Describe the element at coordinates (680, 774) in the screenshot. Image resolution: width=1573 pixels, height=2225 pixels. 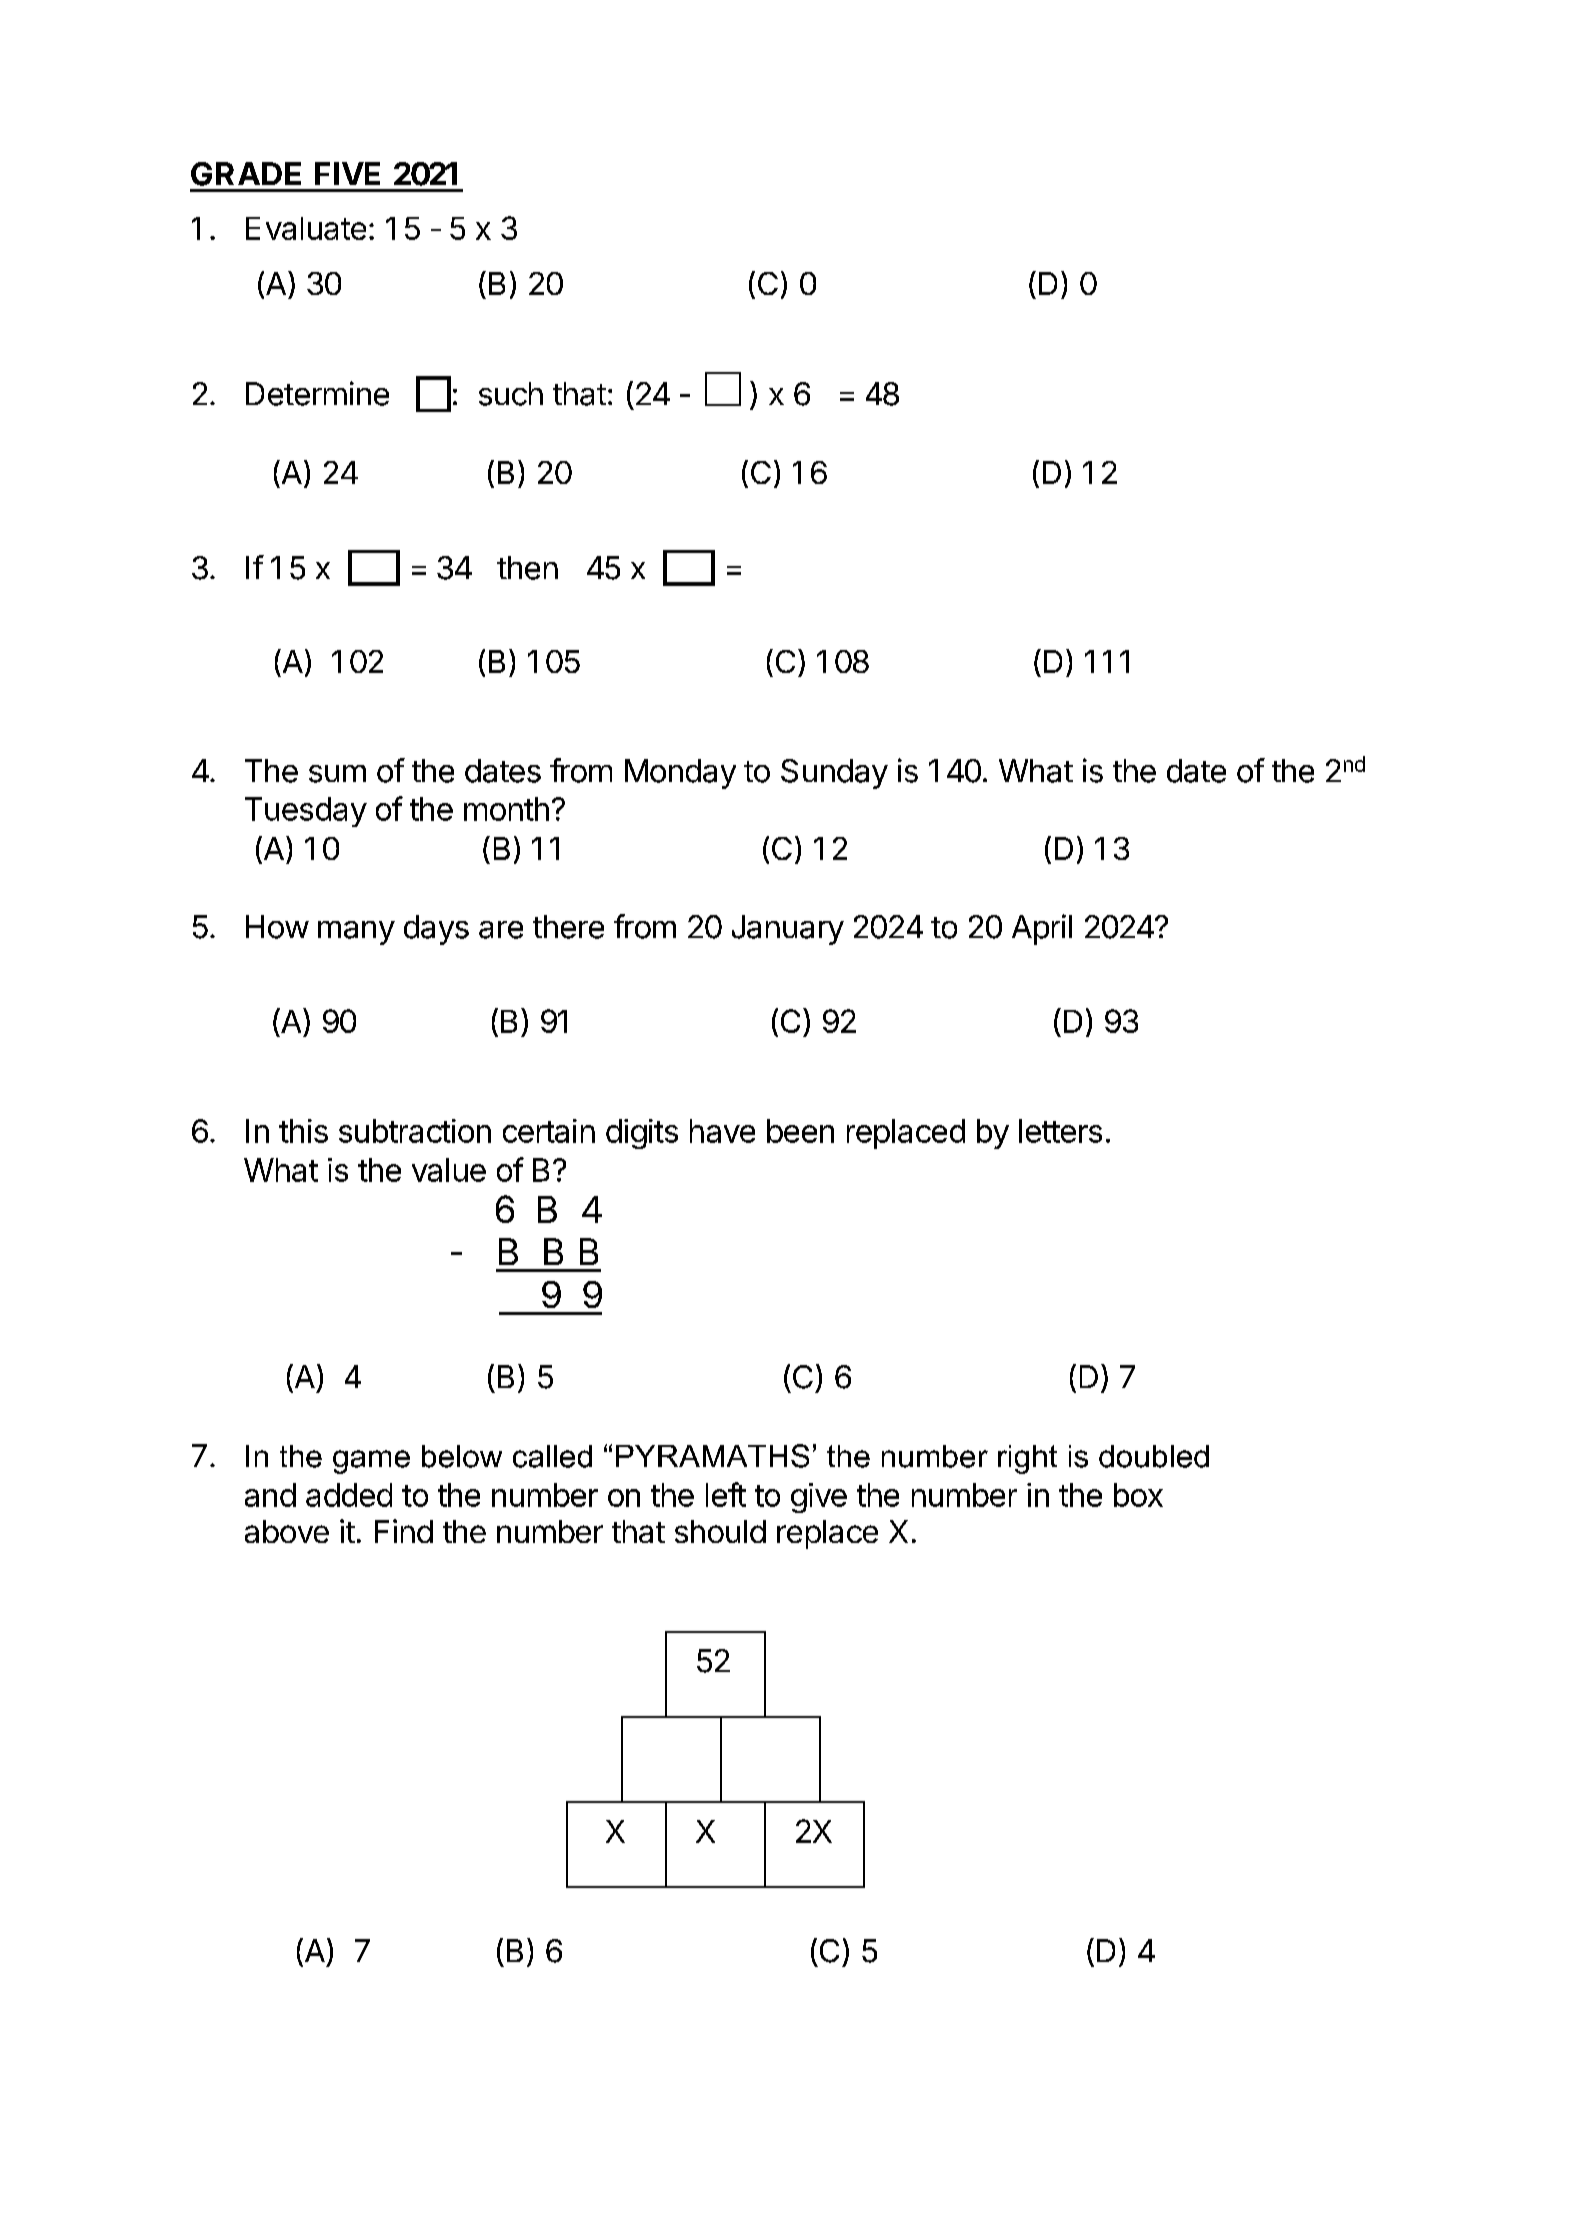
I see `Monday` at that location.
